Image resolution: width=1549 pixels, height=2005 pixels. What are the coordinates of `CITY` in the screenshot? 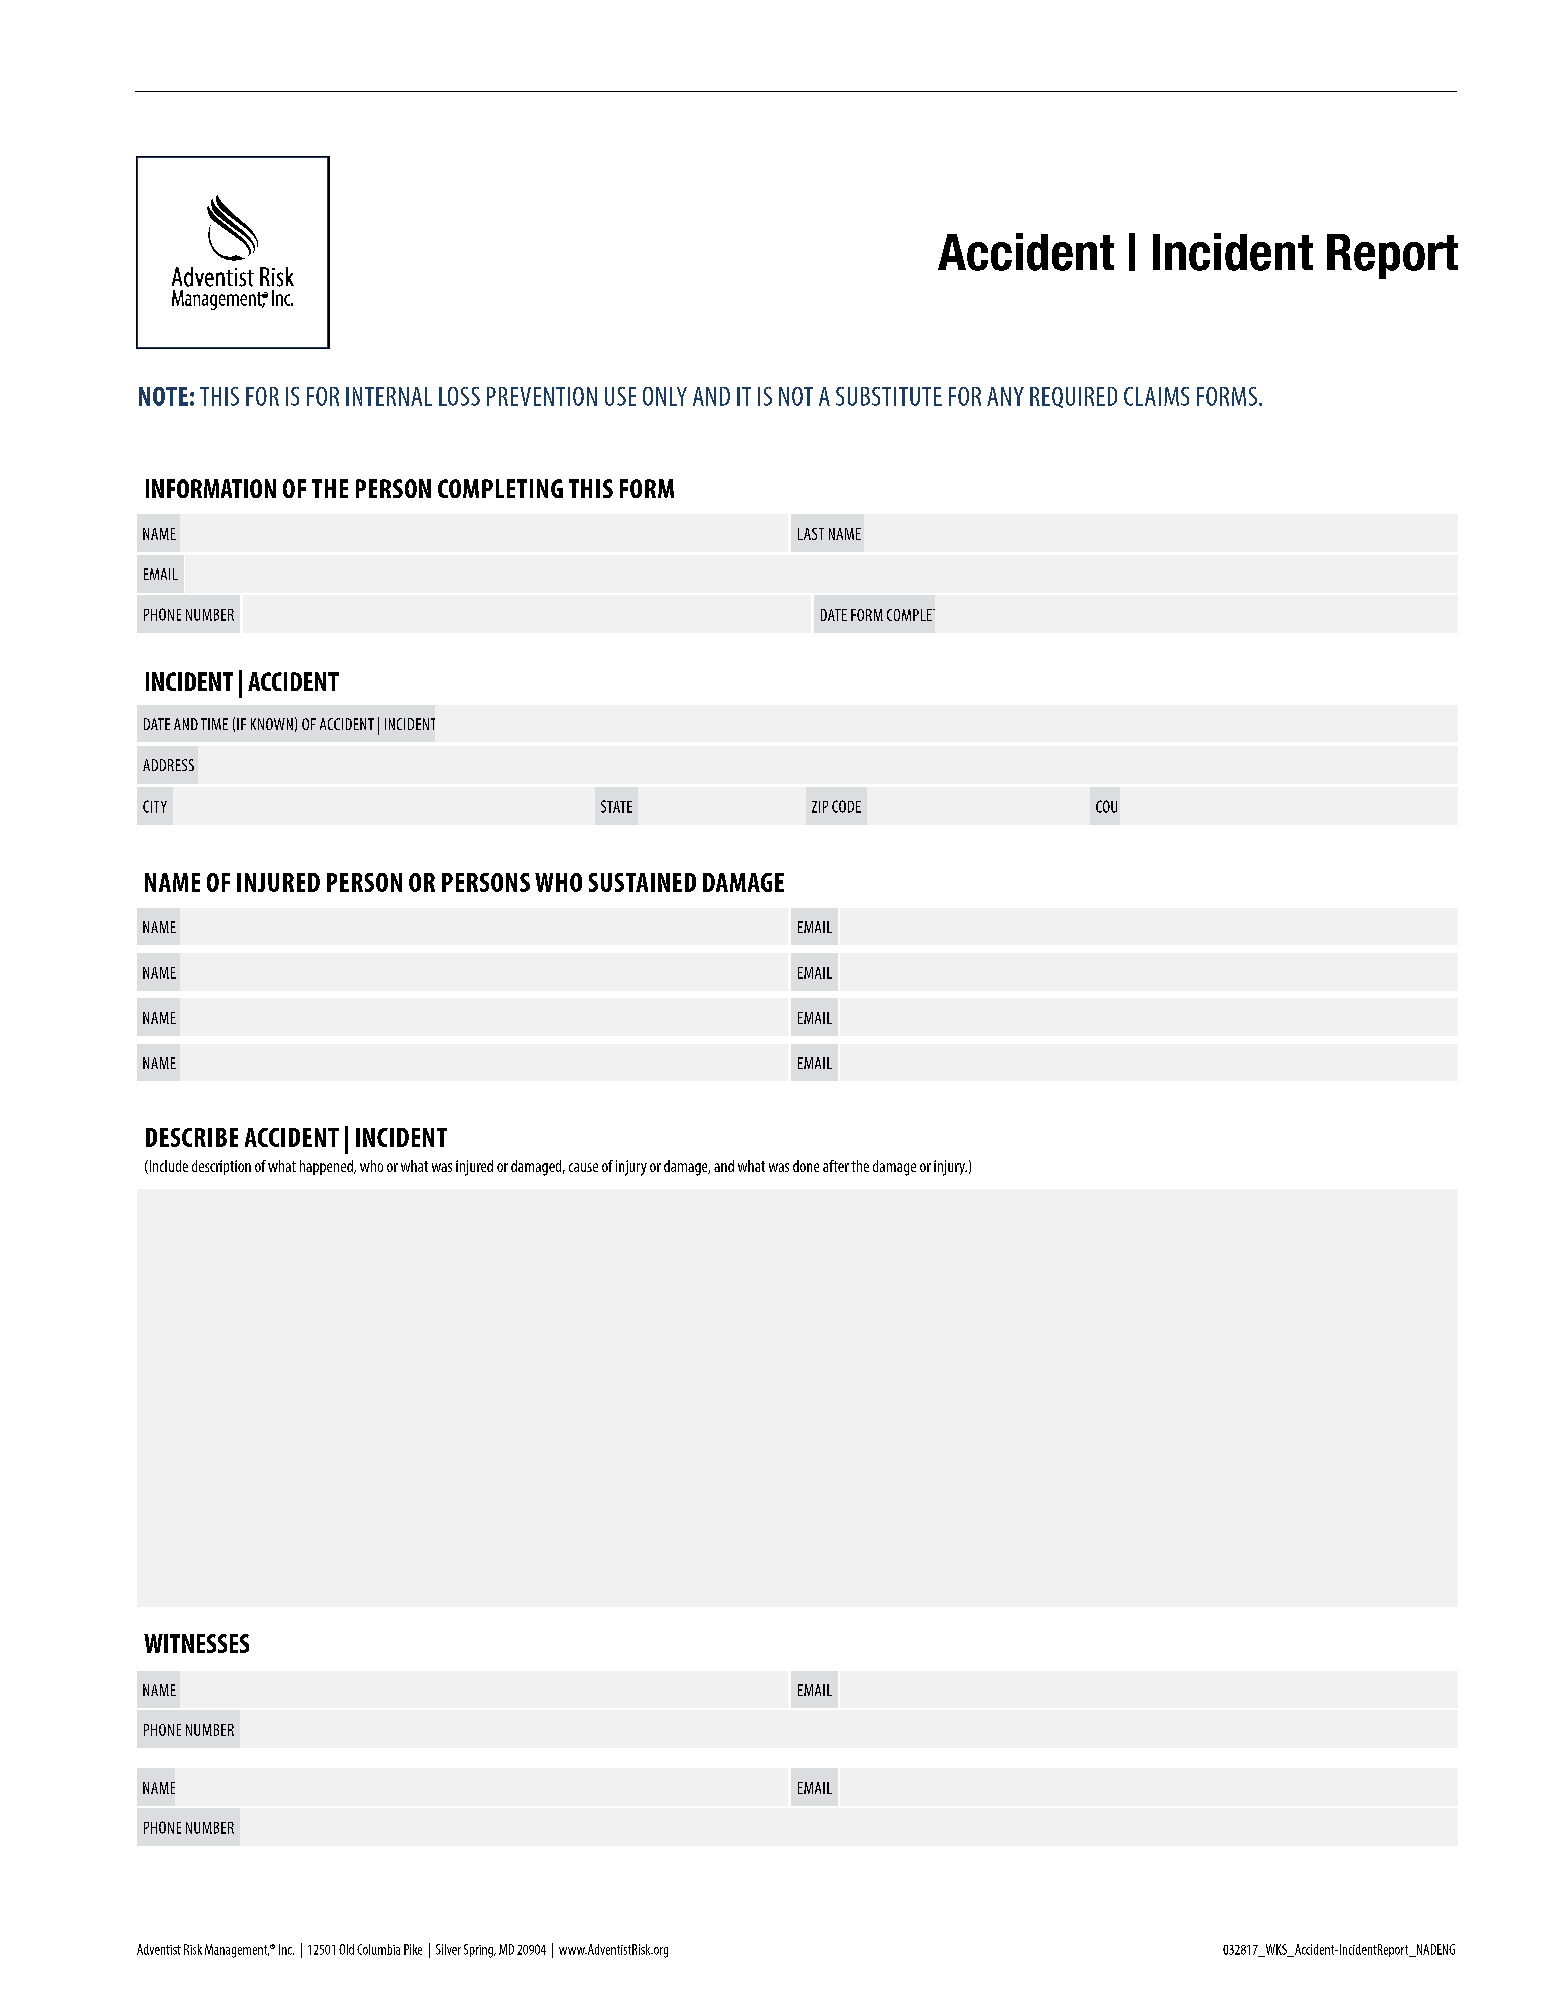 It's located at (155, 806).
